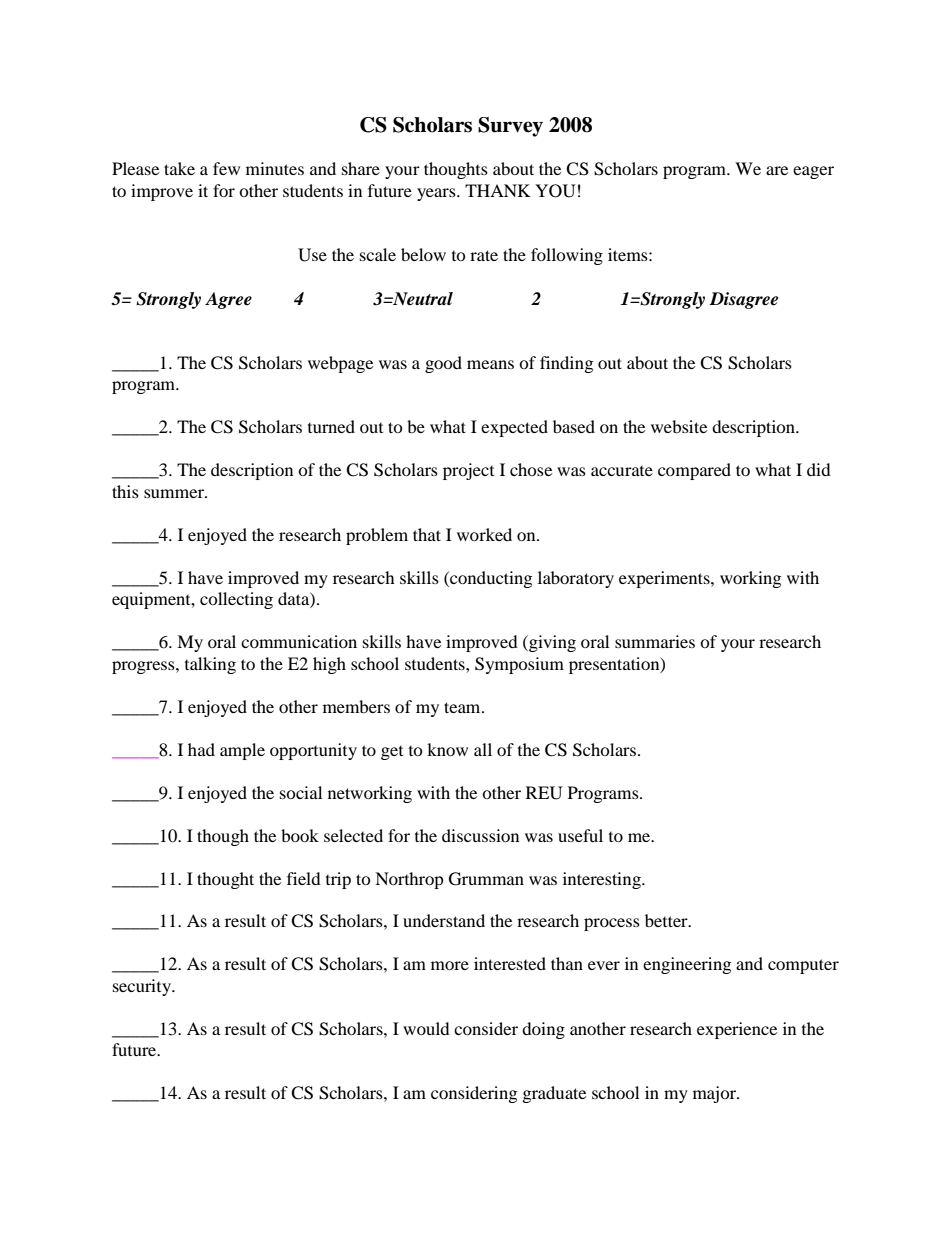 This image has height=1233, width=952. What do you see at coordinates (510, 127) in the image?
I see `Survey` at bounding box center [510, 127].
